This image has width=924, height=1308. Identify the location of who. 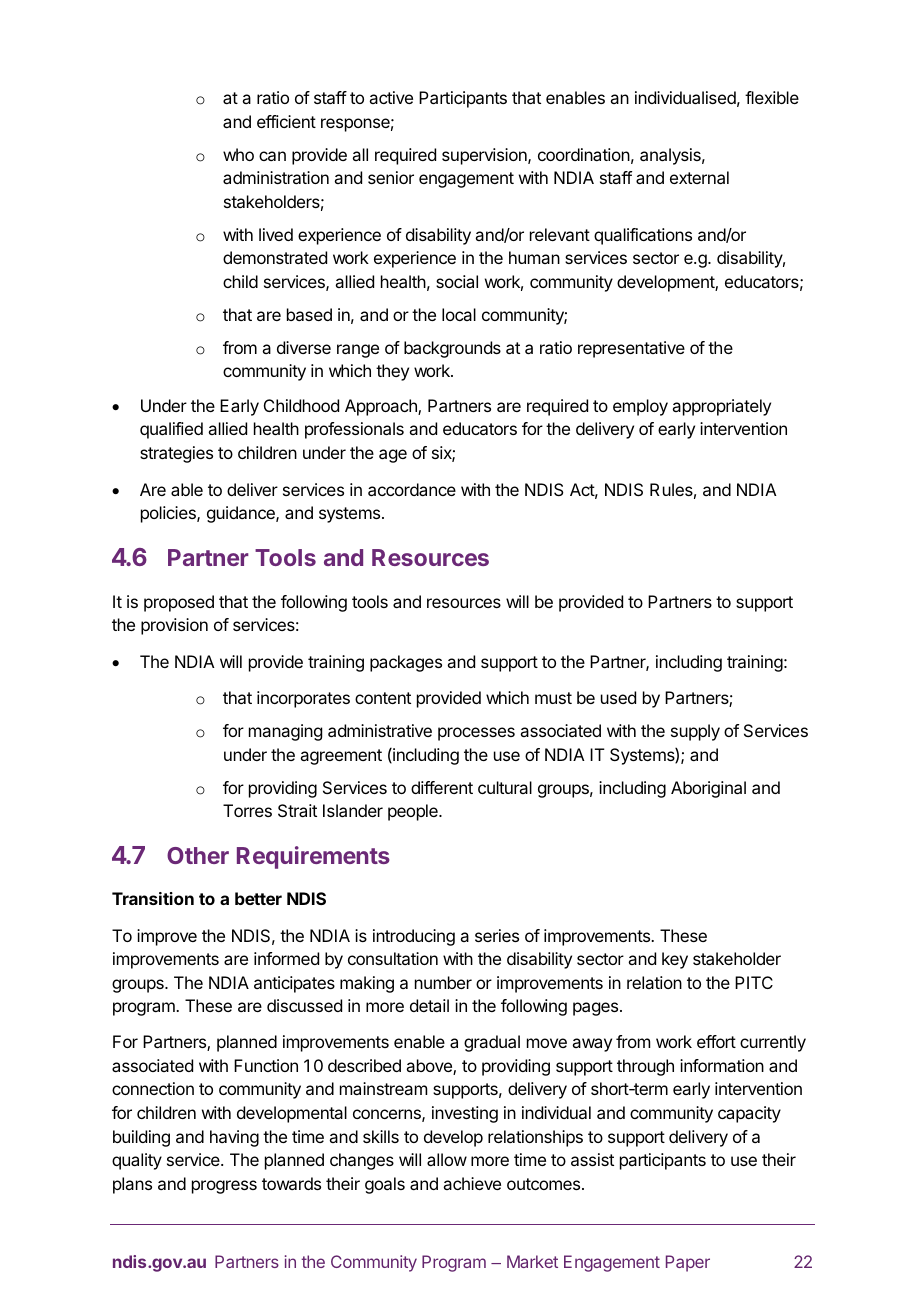
(238, 154).
